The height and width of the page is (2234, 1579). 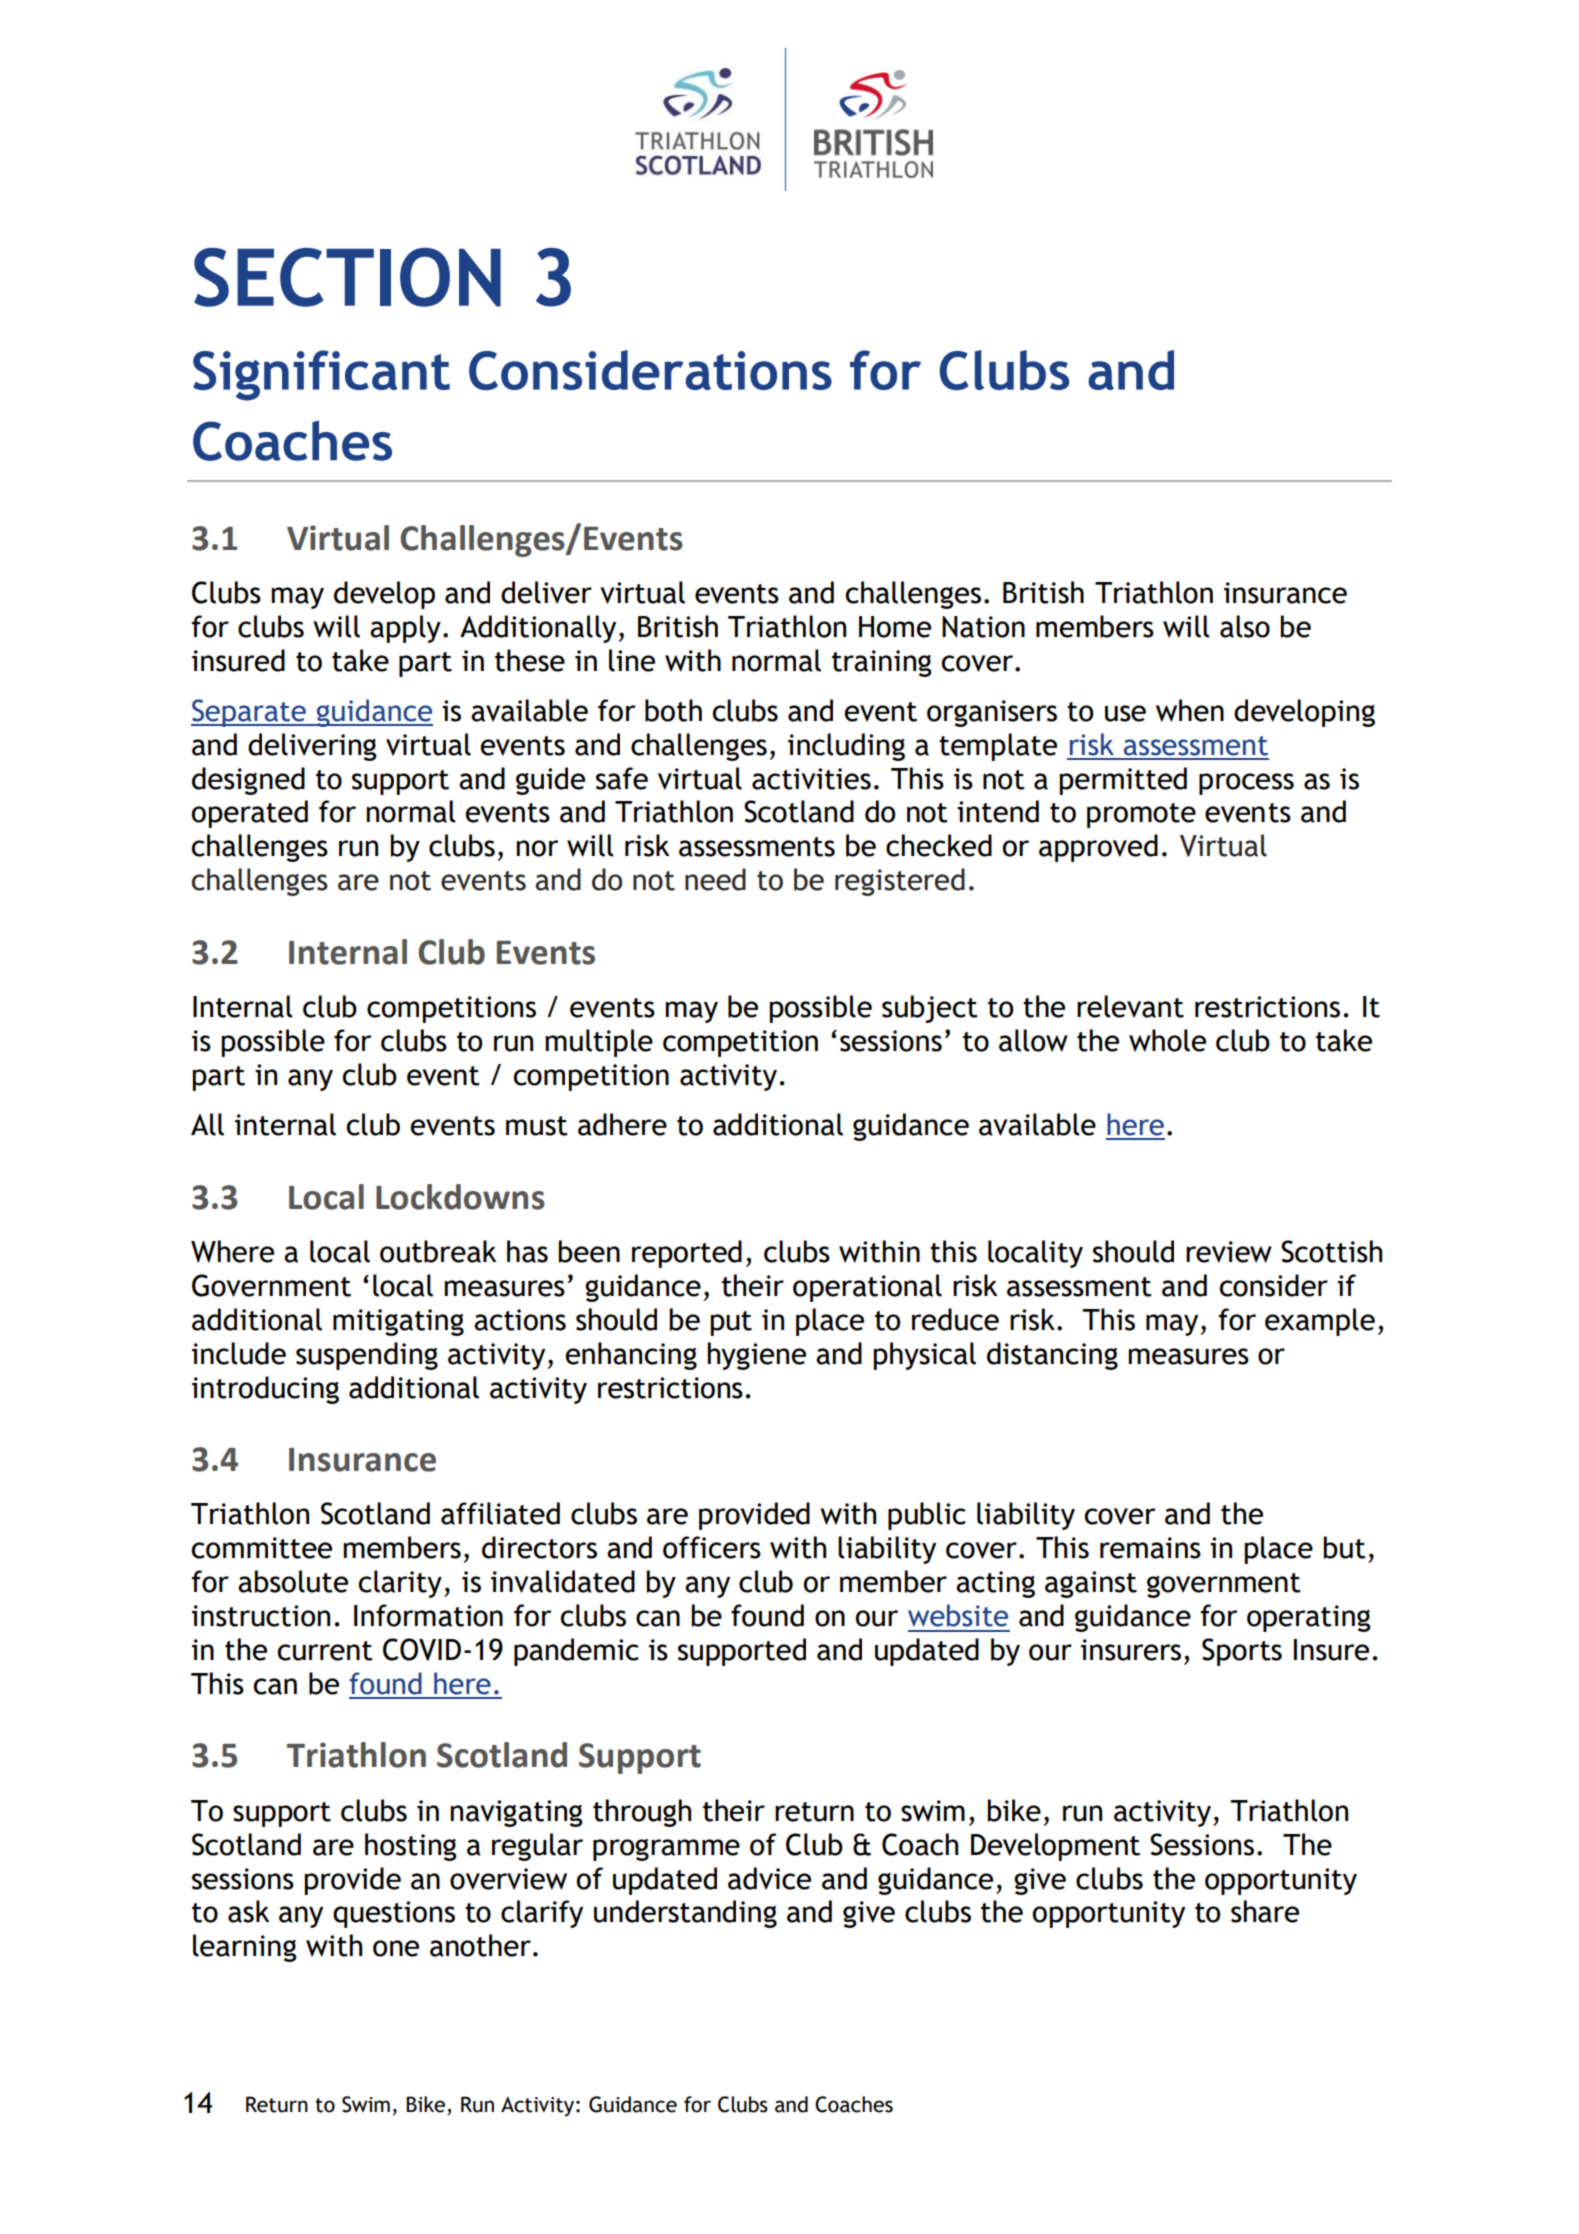 I want to click on SECTION, so click(x=347, y=277).
